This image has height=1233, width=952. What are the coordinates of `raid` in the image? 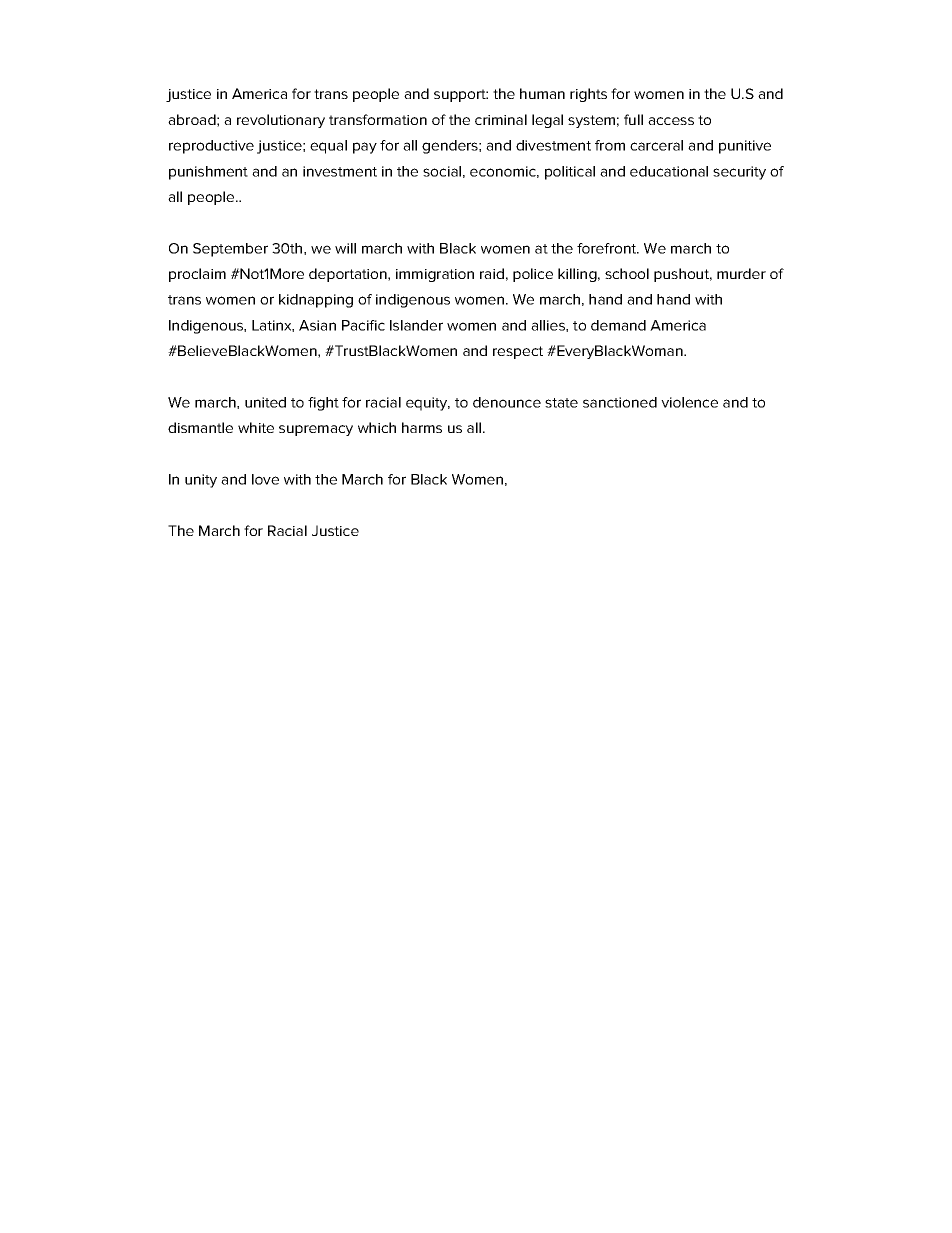 It's located at (492, 273).
